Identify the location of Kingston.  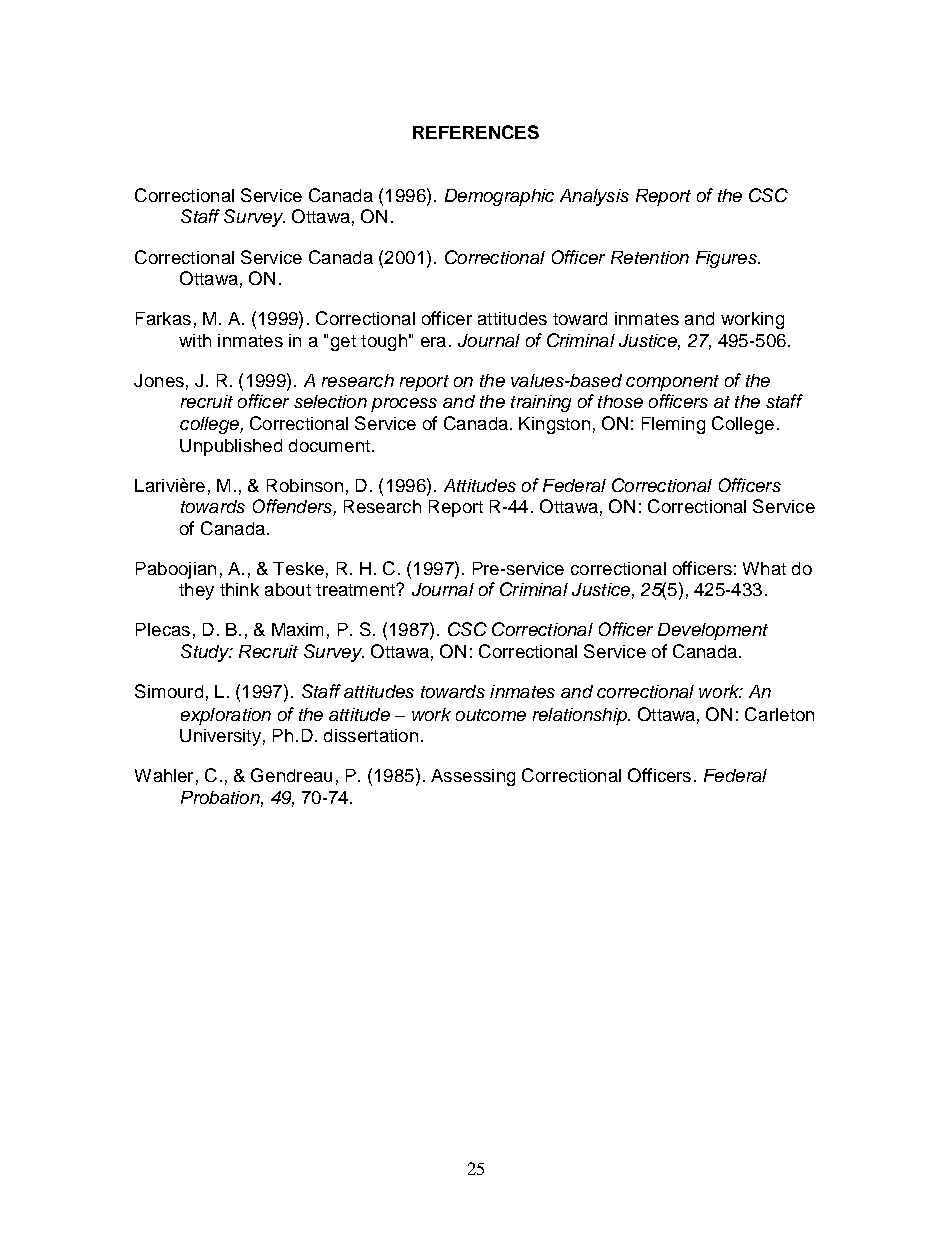
(554, 425).
